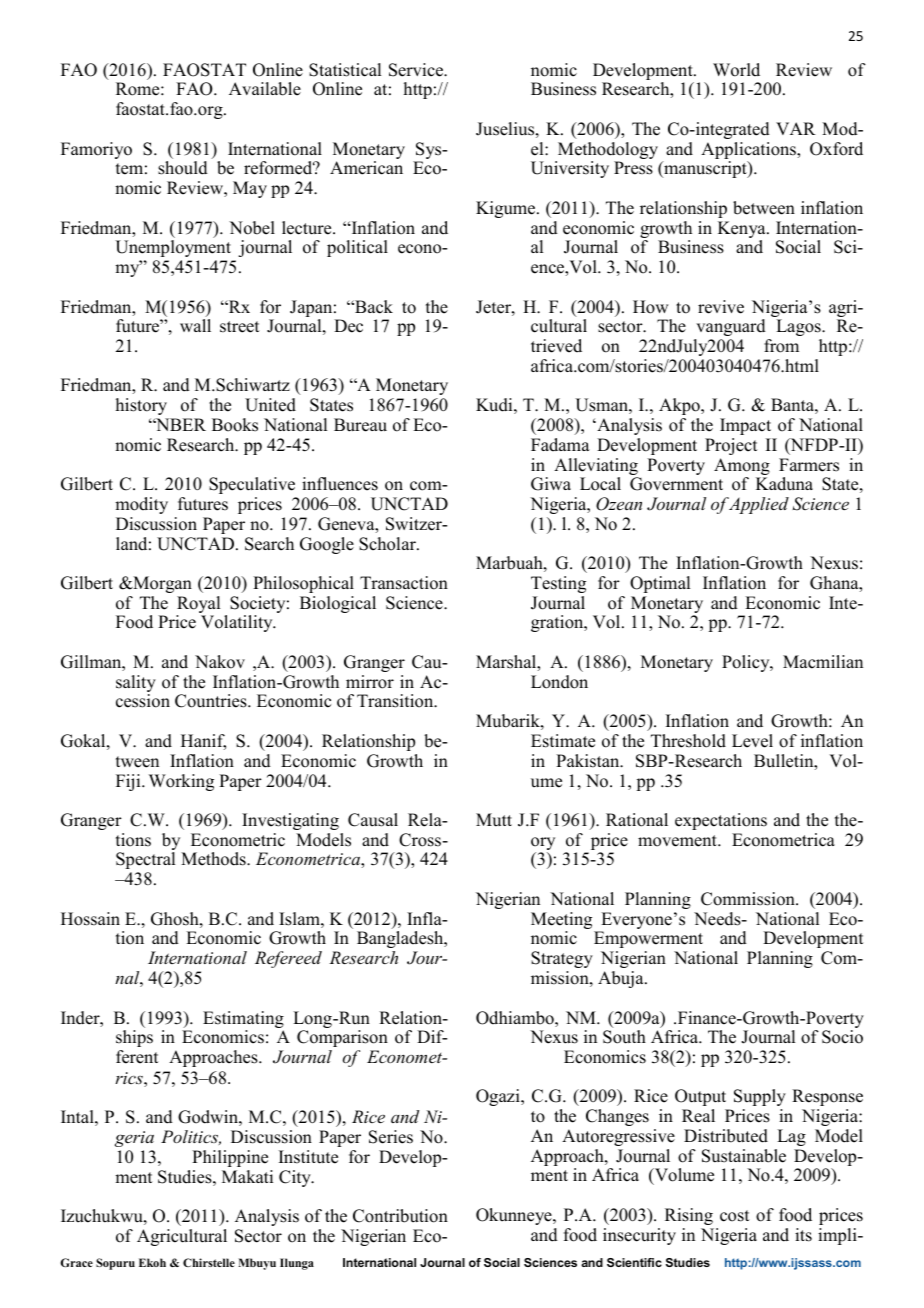  I want to click on Impact, so click(745, 426).
